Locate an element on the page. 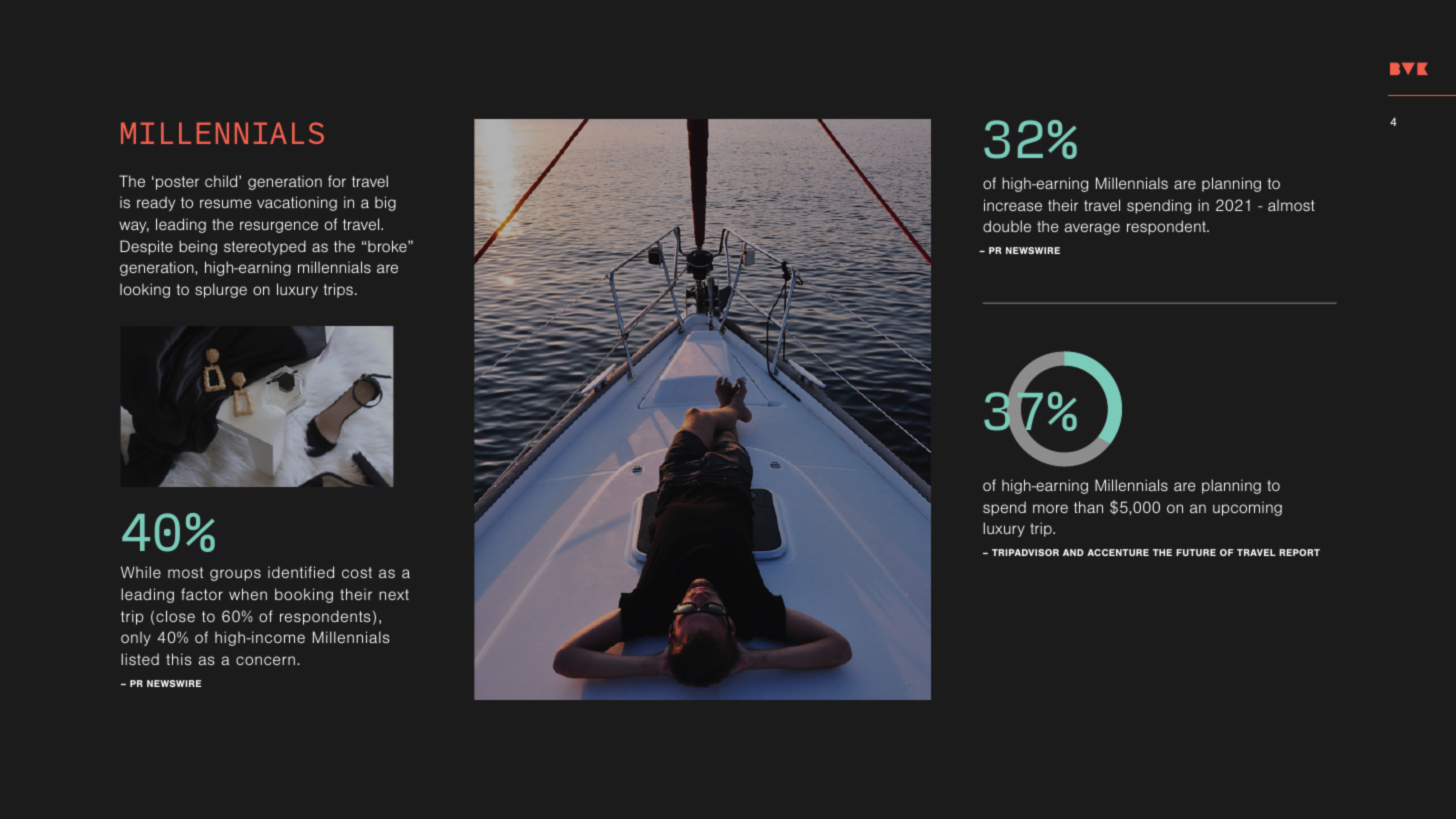 This document has height=819, width=1456. increase is located at coordinates (1013, 205).
